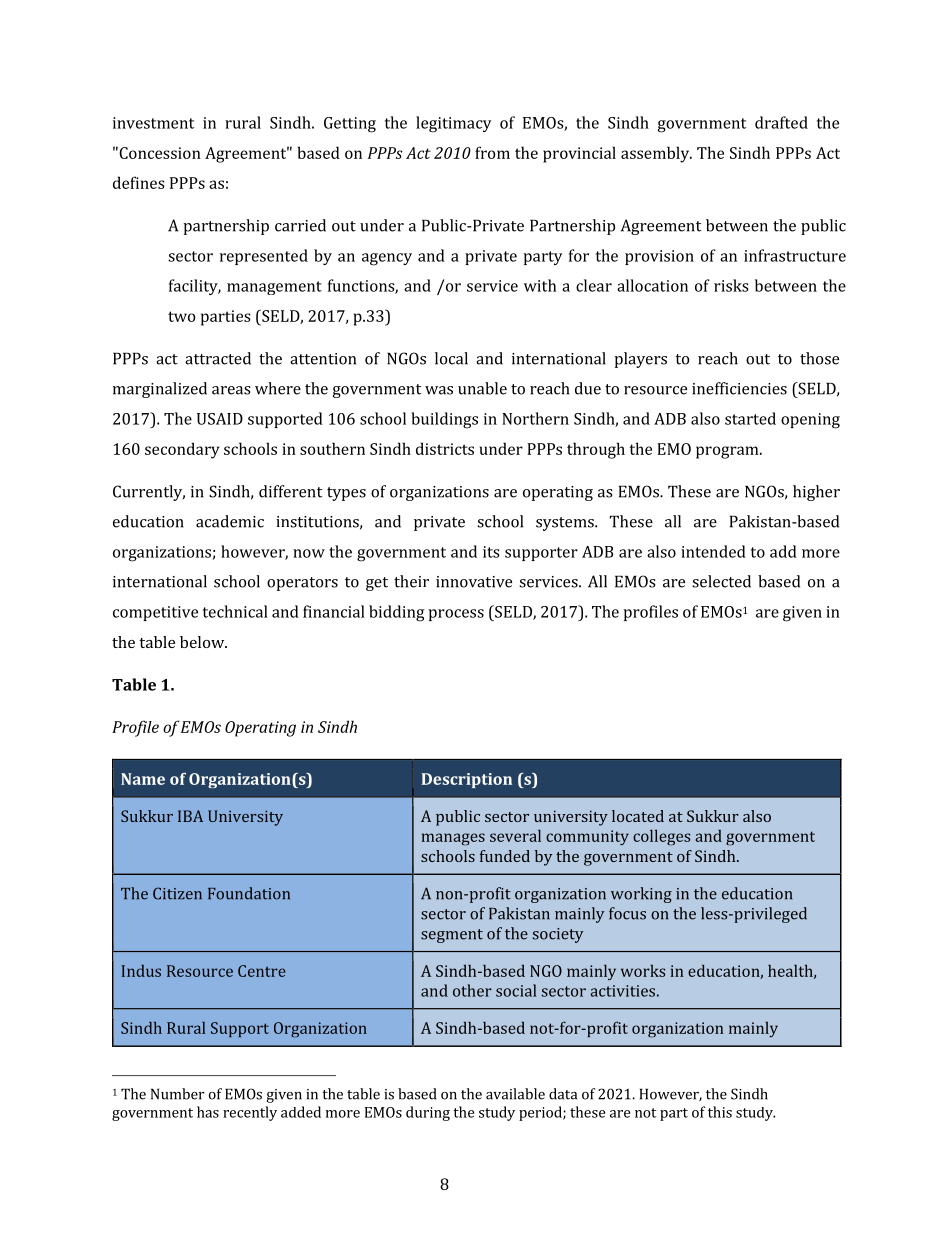 Image resolution: width=952 pixels, height=1233 pixels. Describe the element at coordinates (492, 152) in the screenshot. I see `from` at that location.
